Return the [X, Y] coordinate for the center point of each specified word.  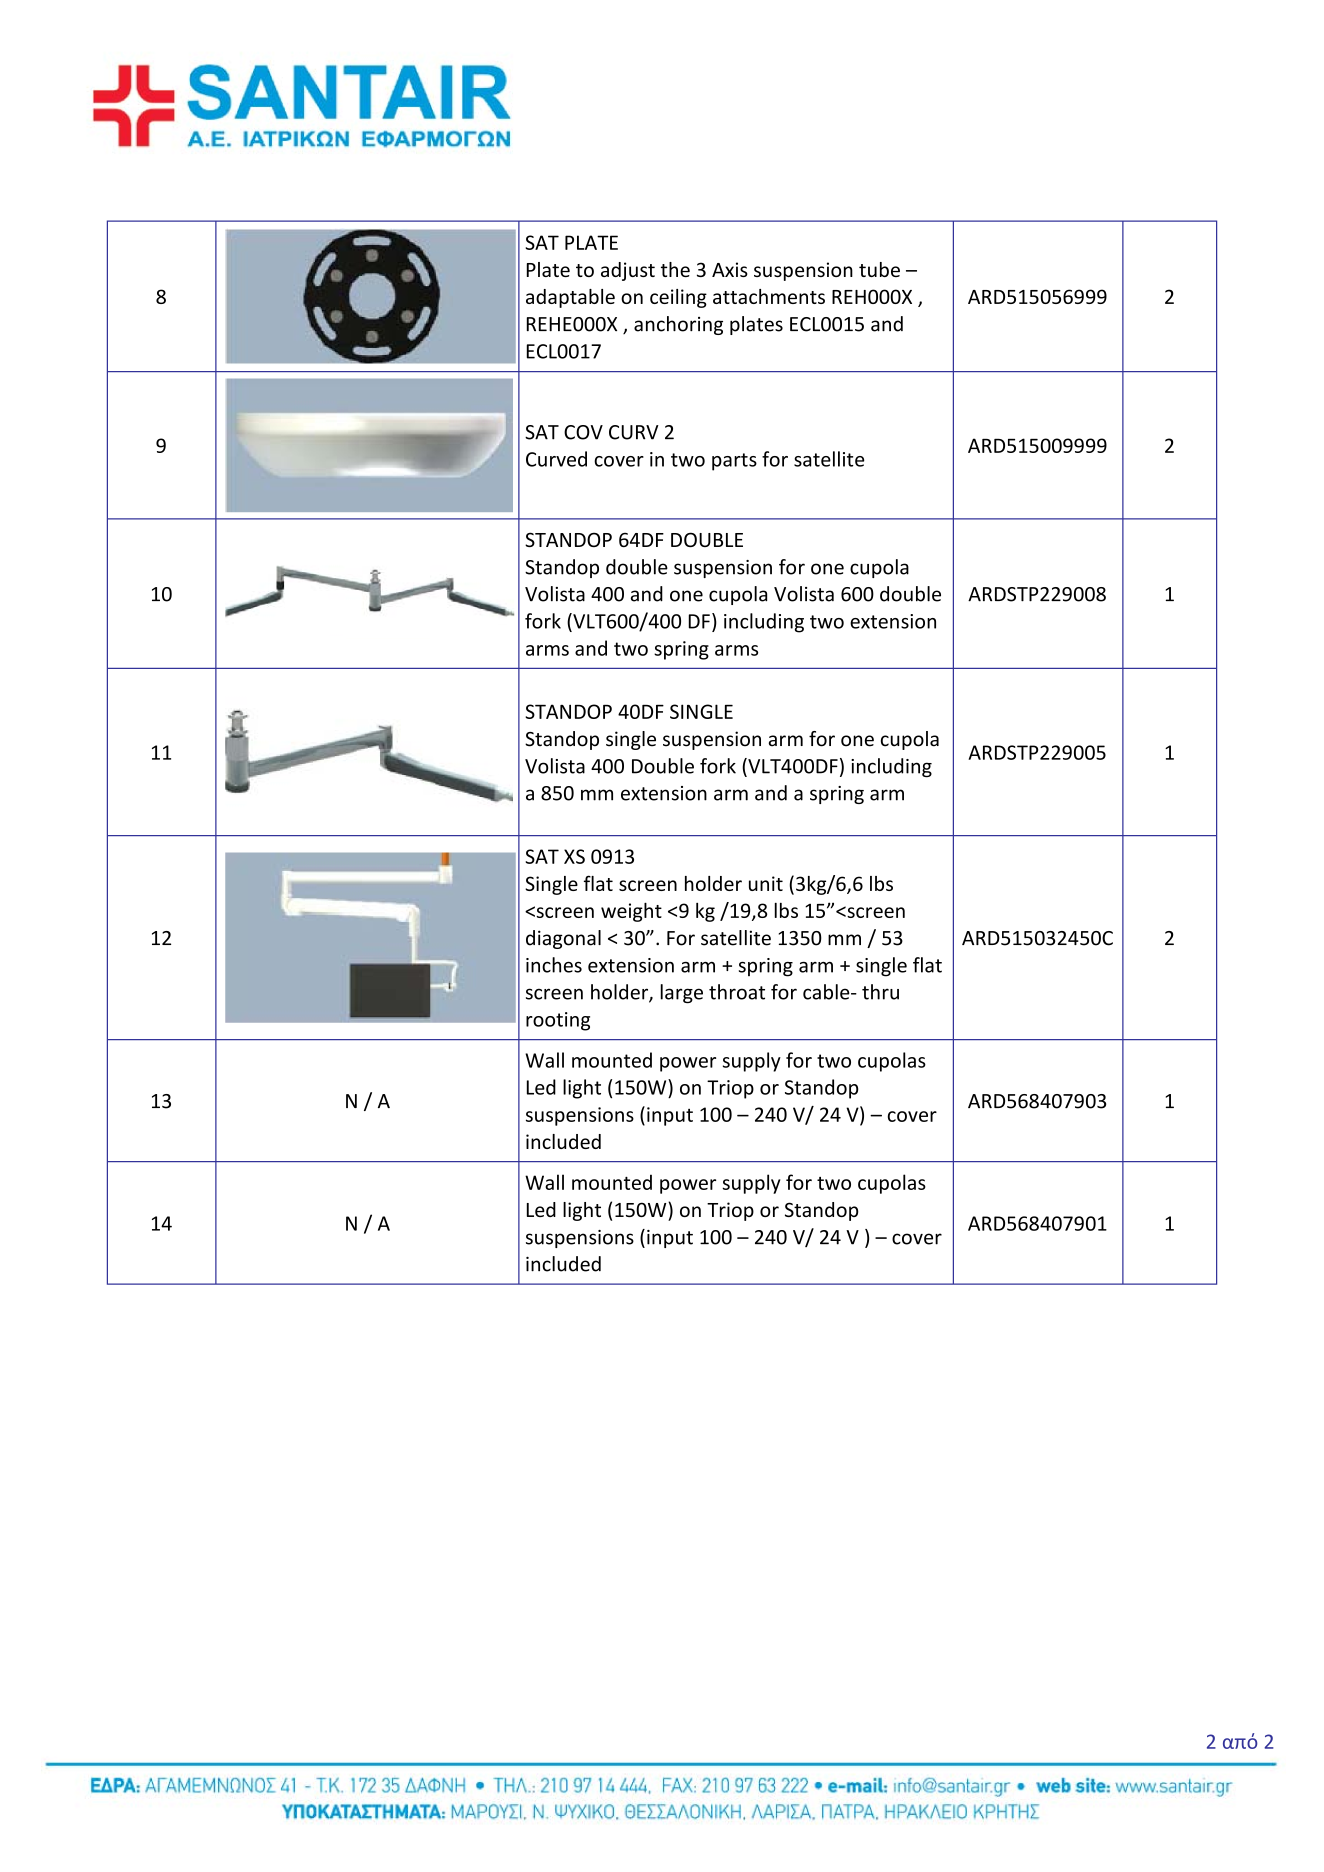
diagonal [563, 939]
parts [734, 462]
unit [766, 883]
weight [631, 912]
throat [737, 992]
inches [554, 965]
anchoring [678, 325]
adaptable [570, 298]
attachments [769, 296]
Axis [730, 269]
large [681, 993]
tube [879, 269]
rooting [558, 1021]
